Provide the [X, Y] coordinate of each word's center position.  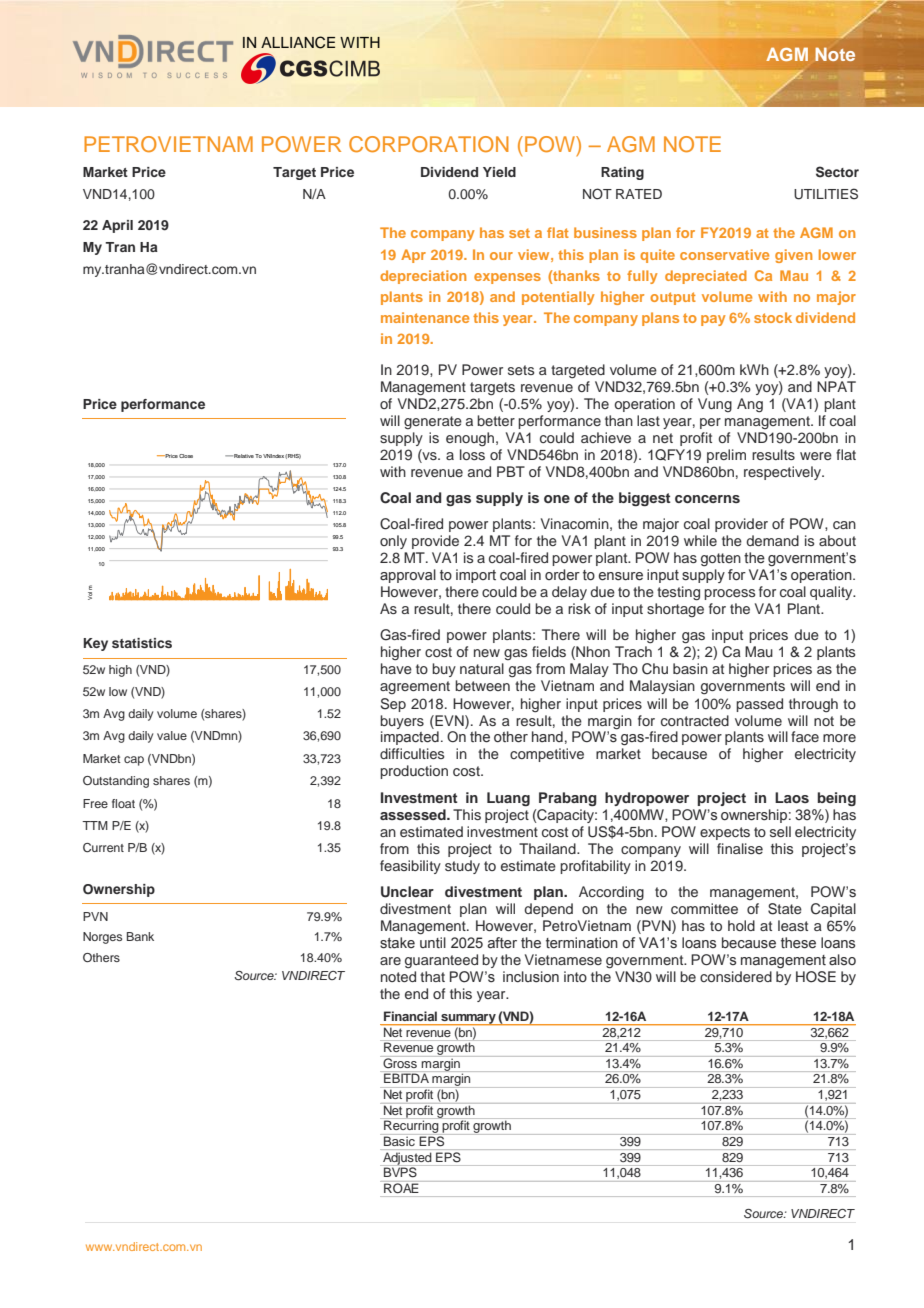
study [462, 867]
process [729, 594]
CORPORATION [429, 144]
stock [773, 317]
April [117, 226]
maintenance [425, 317]
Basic [399, 1141]
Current [103, 848]
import [476, 576]
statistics [142, 643]
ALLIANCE [298, 42]
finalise [740, 849]
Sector [837, 172]
